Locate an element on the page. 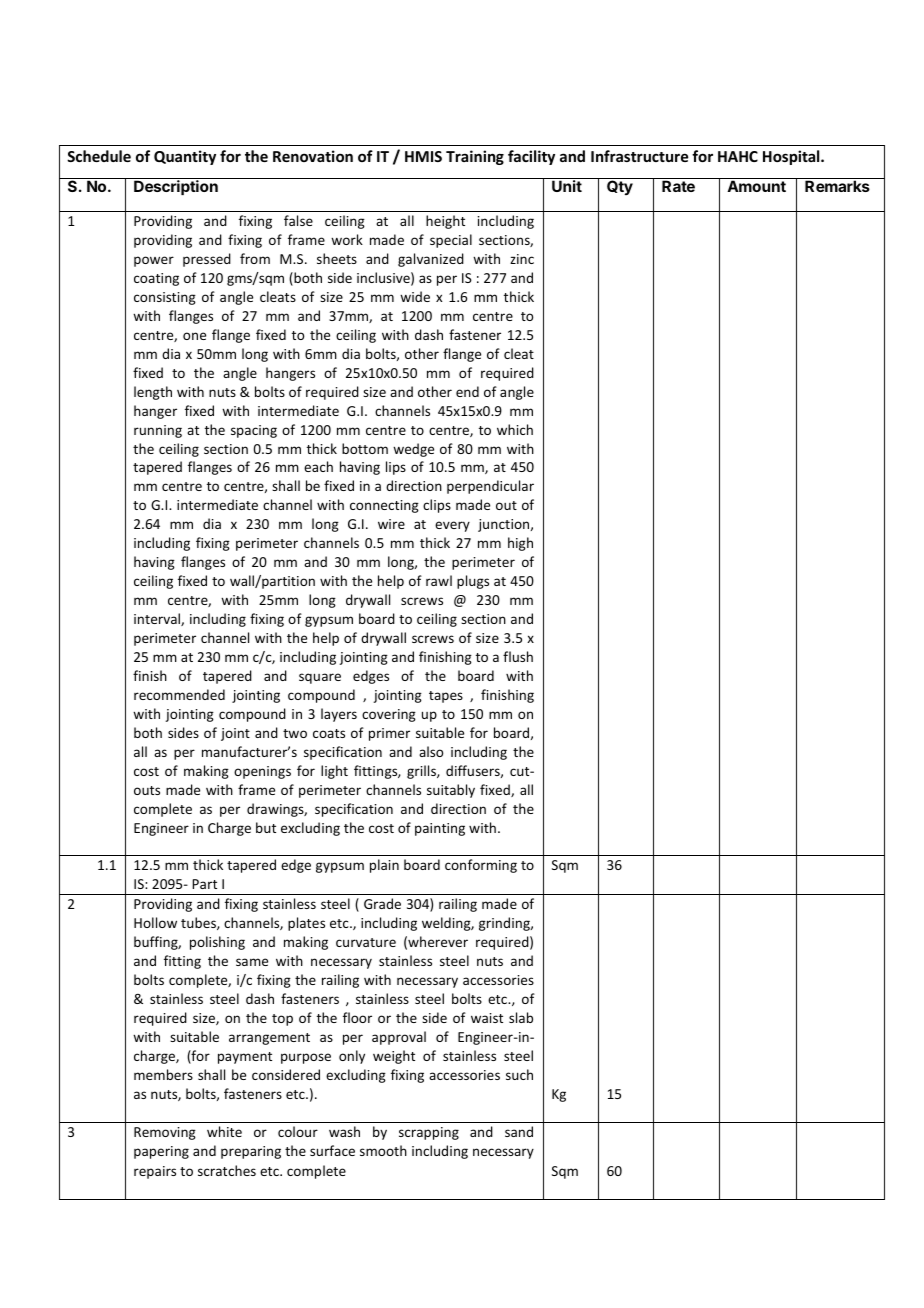  flush is located at coordinates (518, 656).
